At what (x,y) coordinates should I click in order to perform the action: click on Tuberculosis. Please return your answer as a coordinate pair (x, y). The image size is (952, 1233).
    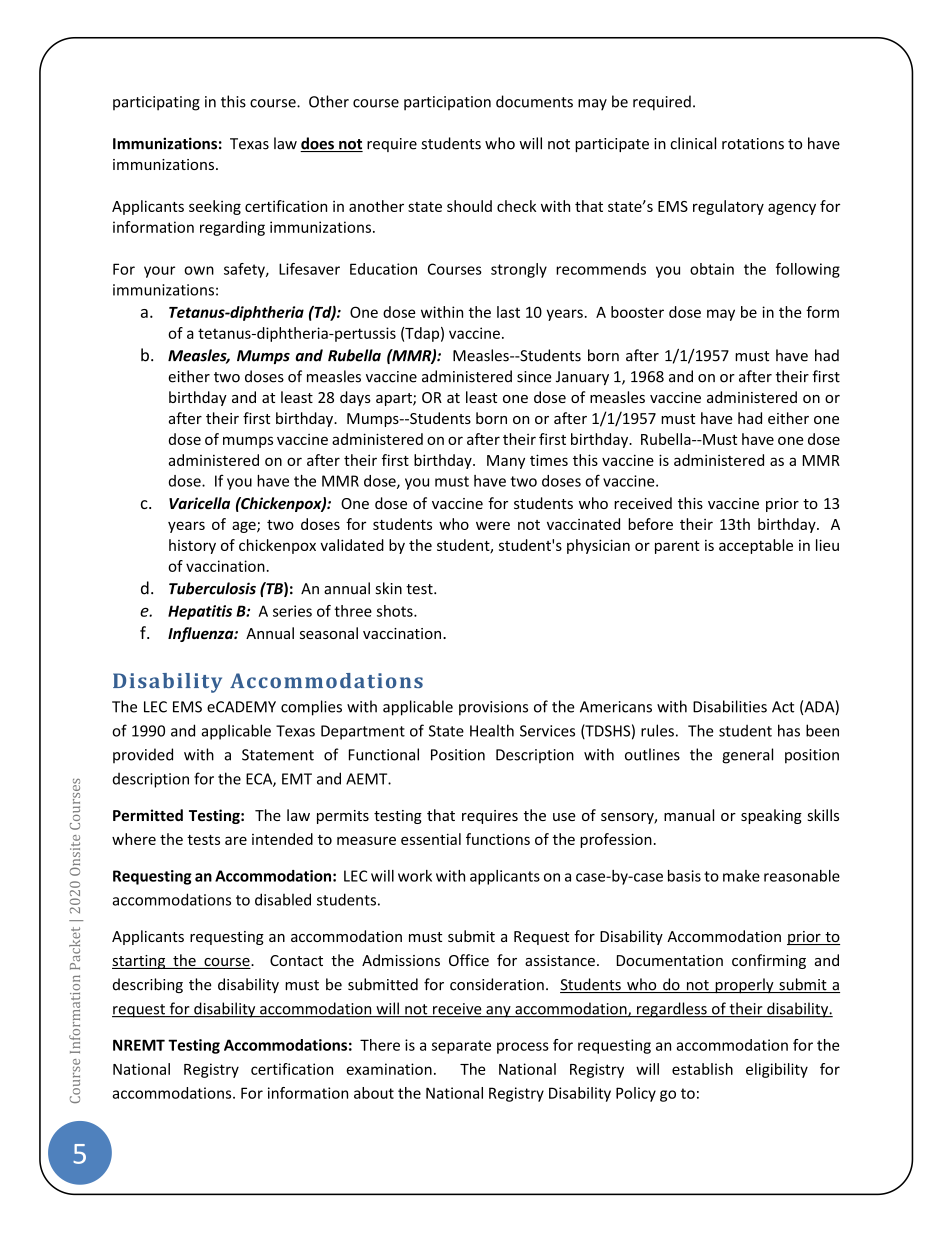
    Looking at the image, I should click on (212, 588).
